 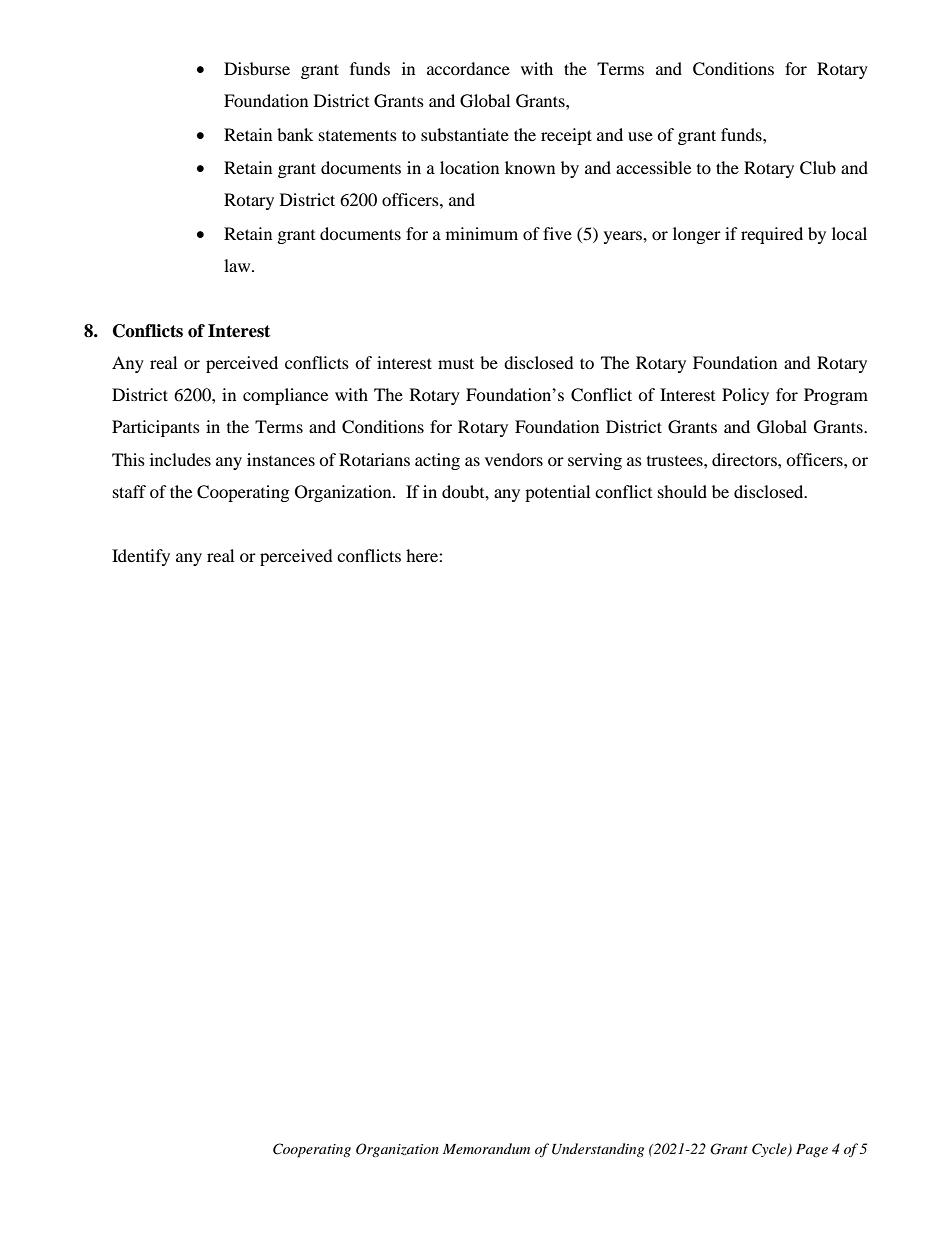 I want to click on Cycle, so click(x=770, y=1150).
